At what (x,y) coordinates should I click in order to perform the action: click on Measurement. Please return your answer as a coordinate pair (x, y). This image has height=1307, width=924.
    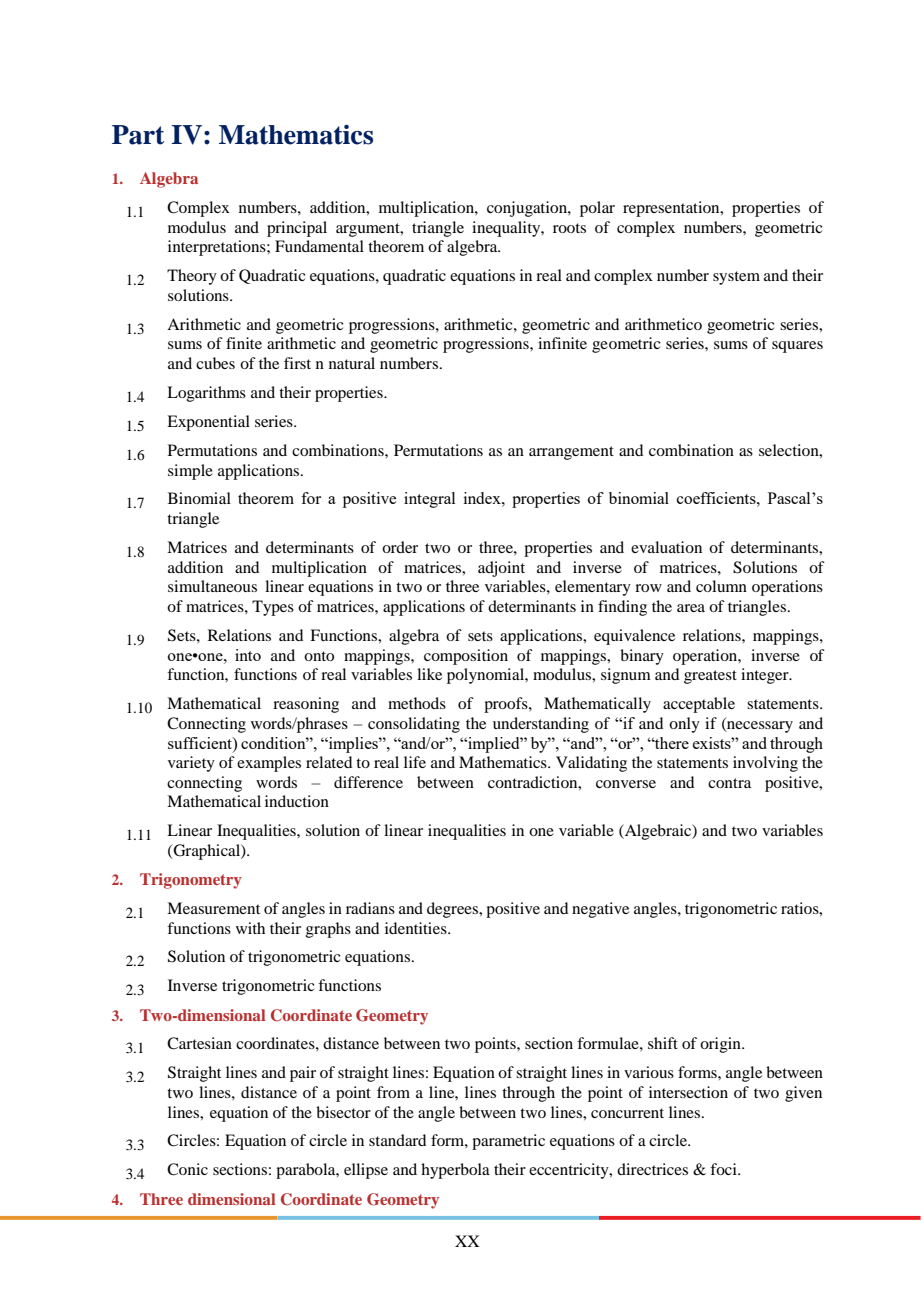
    Looking at the image, I should click on (213, 908).
